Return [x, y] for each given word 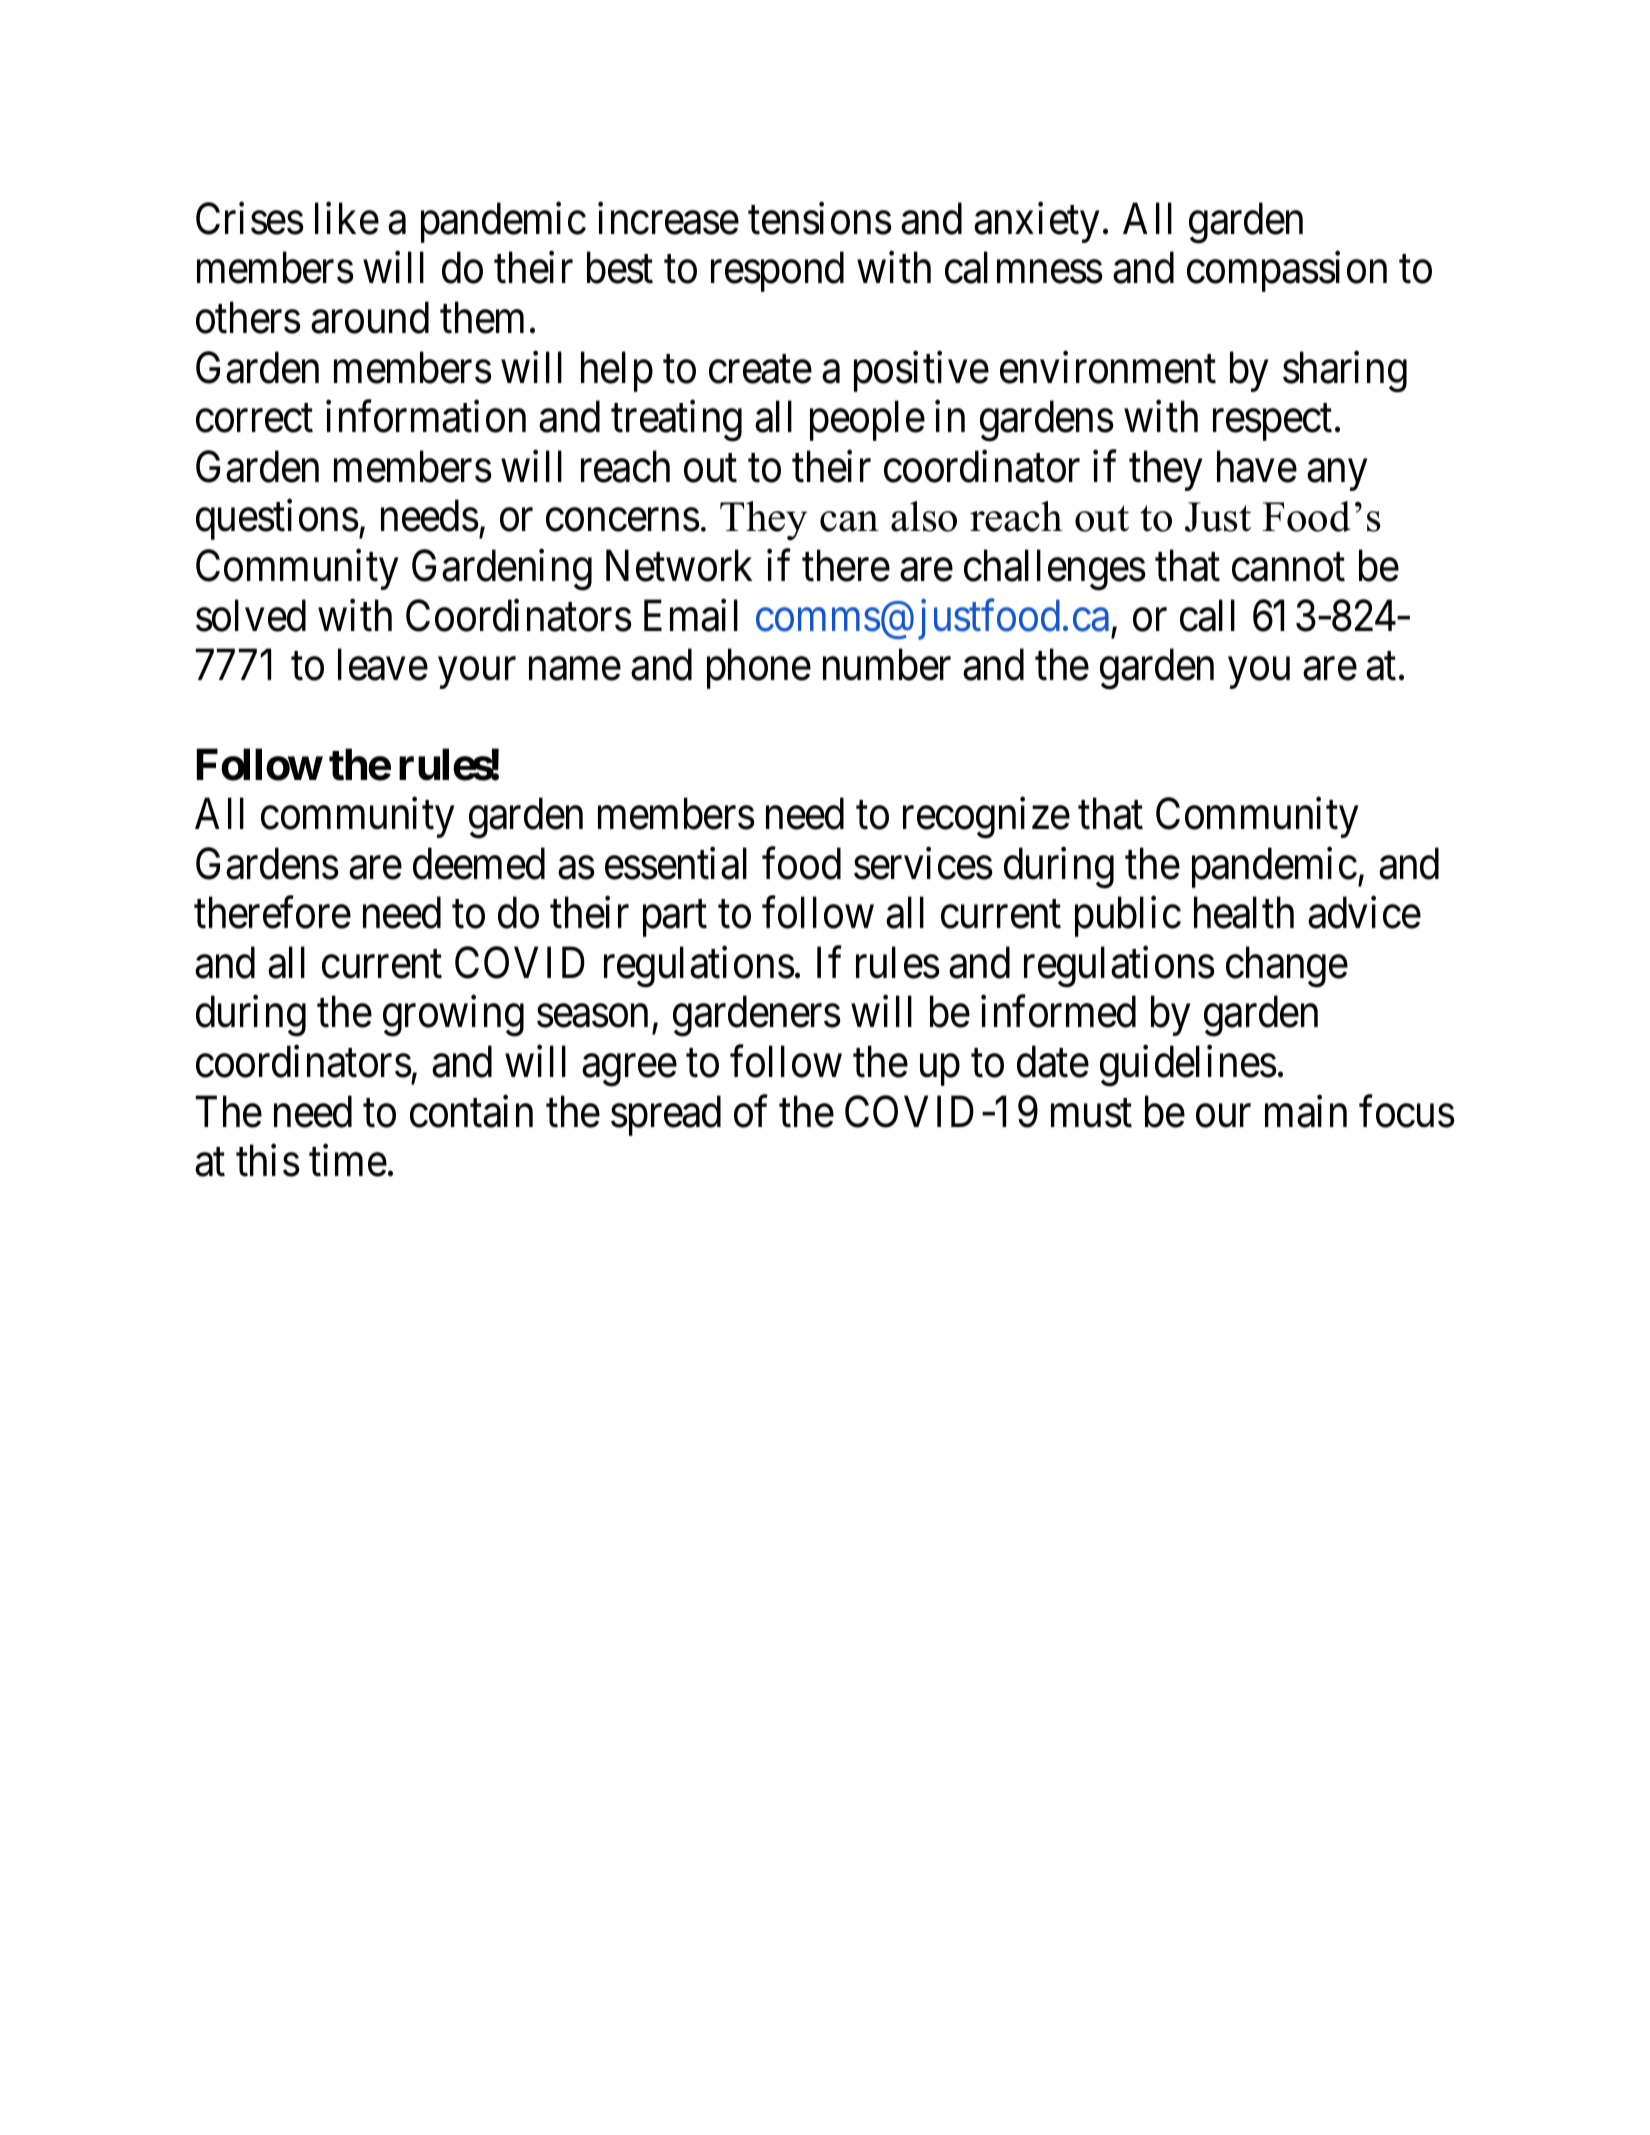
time [348, 1161]
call [1207, 615]
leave [383, 665]
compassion [1287, 272]
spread [666, 1115]
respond [777, 272]
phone [759, 669]
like [347, 218]
